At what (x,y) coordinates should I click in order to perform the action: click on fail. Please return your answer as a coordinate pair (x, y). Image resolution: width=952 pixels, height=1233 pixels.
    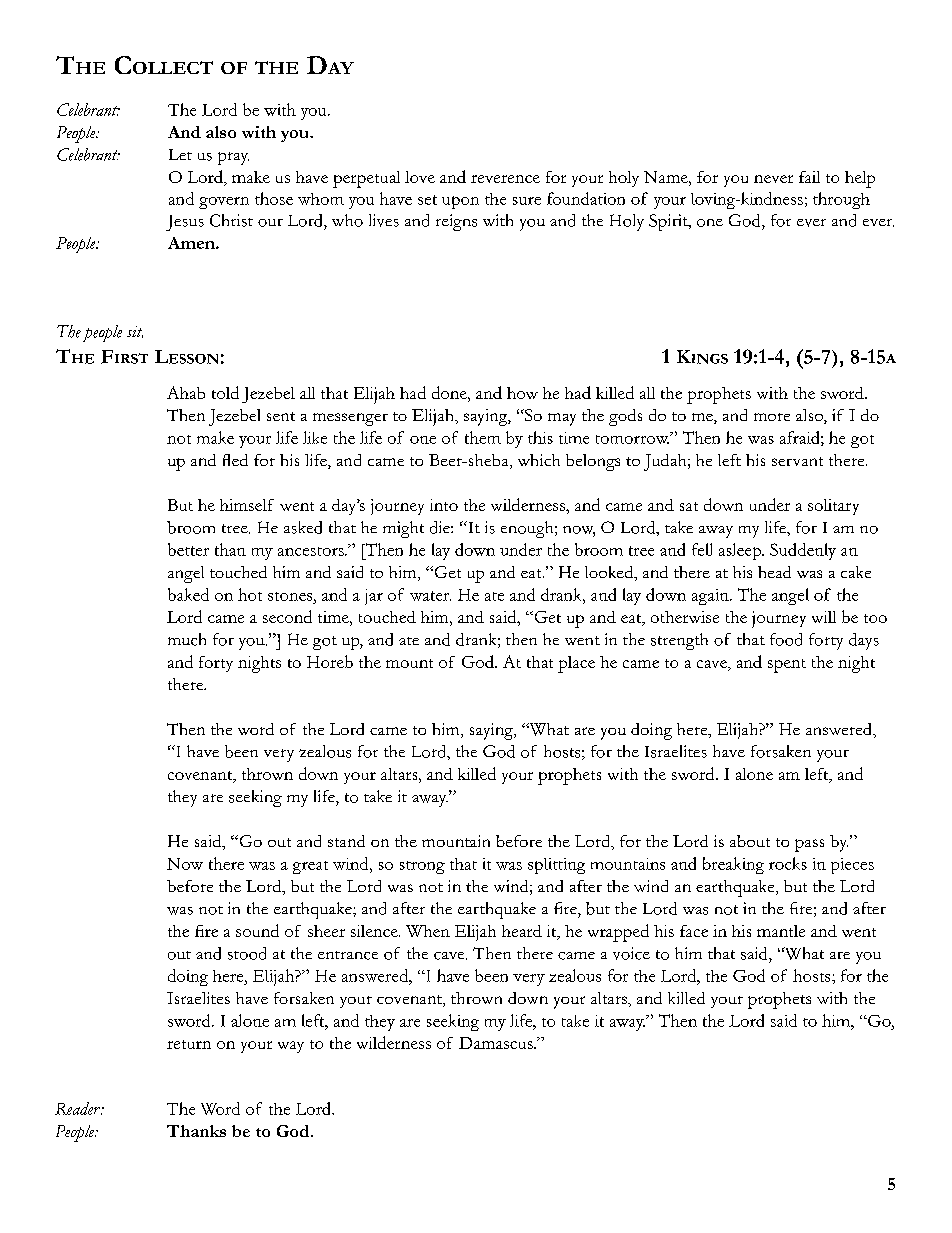
    Looking at the image, I should click on (809, 177).
